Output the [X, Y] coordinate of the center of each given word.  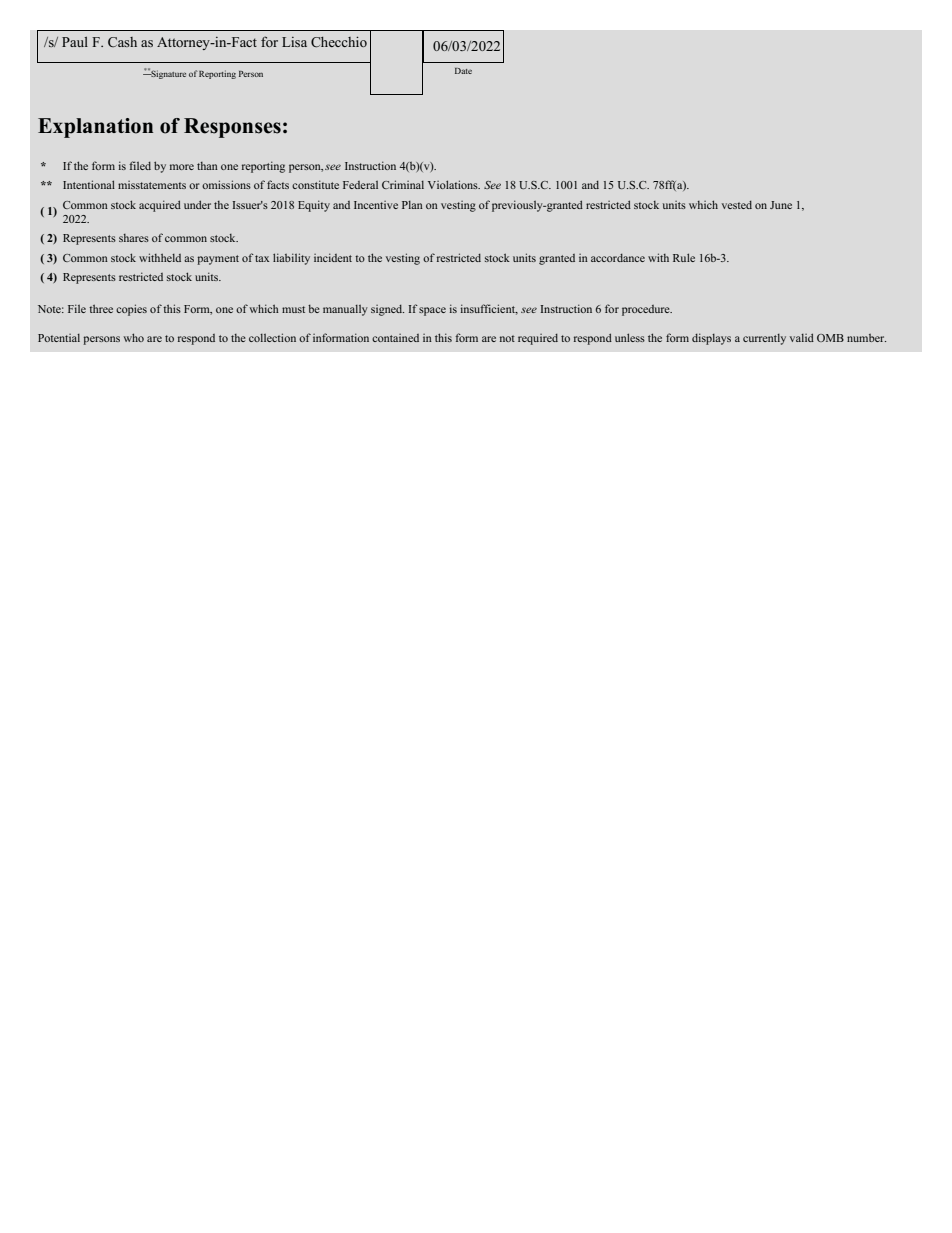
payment [218, 260]
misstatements [152, 185]
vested [737, 205]
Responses [232, 128]
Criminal [403, 184]
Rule [684, 257]
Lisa [294, 42]
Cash [122, 42]
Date [463, 71]
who [133, 337]
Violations [454, 184]
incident [333, 257]
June [781, 205]
